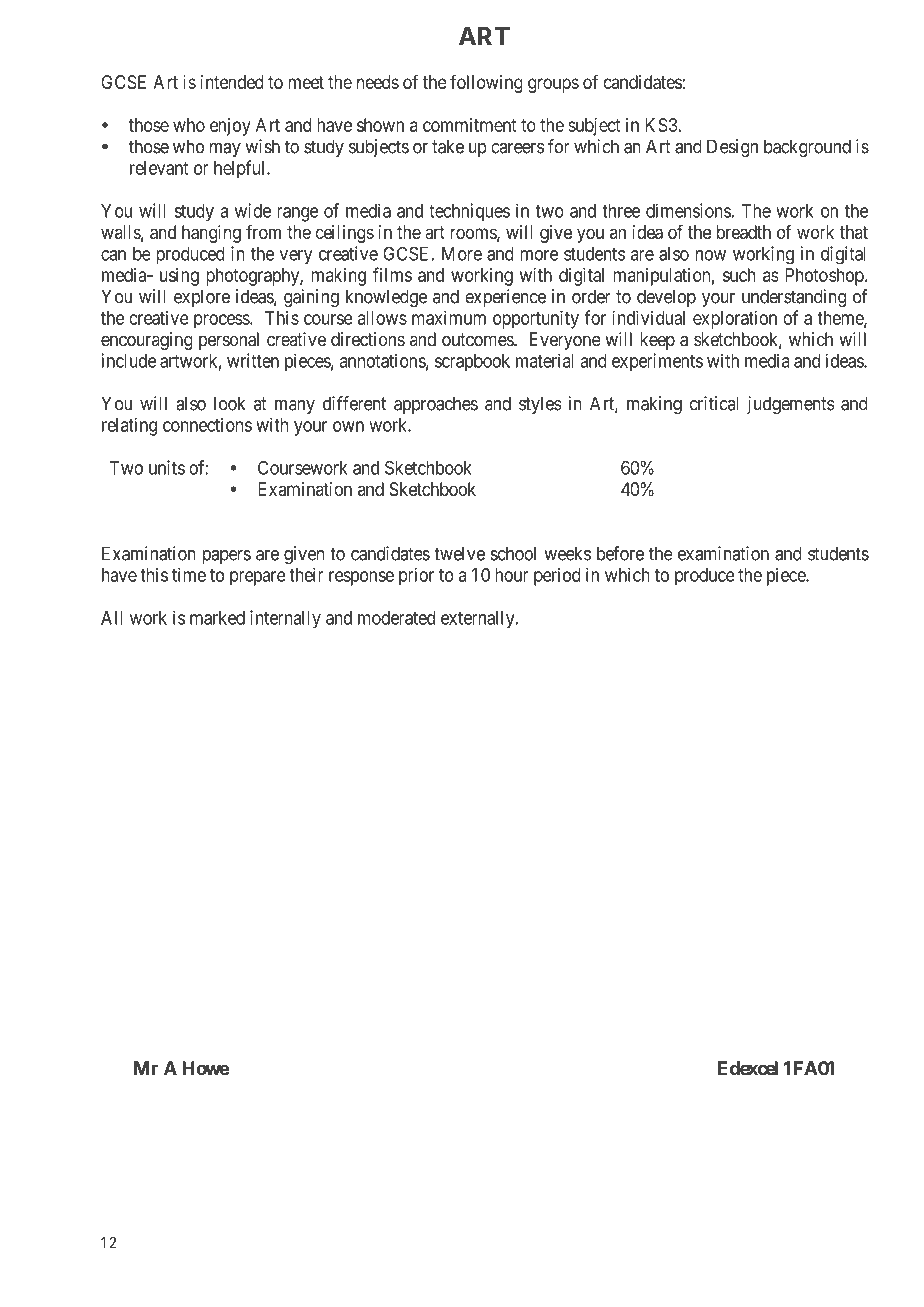 This image has height=1307, width=924. I want to click on Design, so click(732, 148).
